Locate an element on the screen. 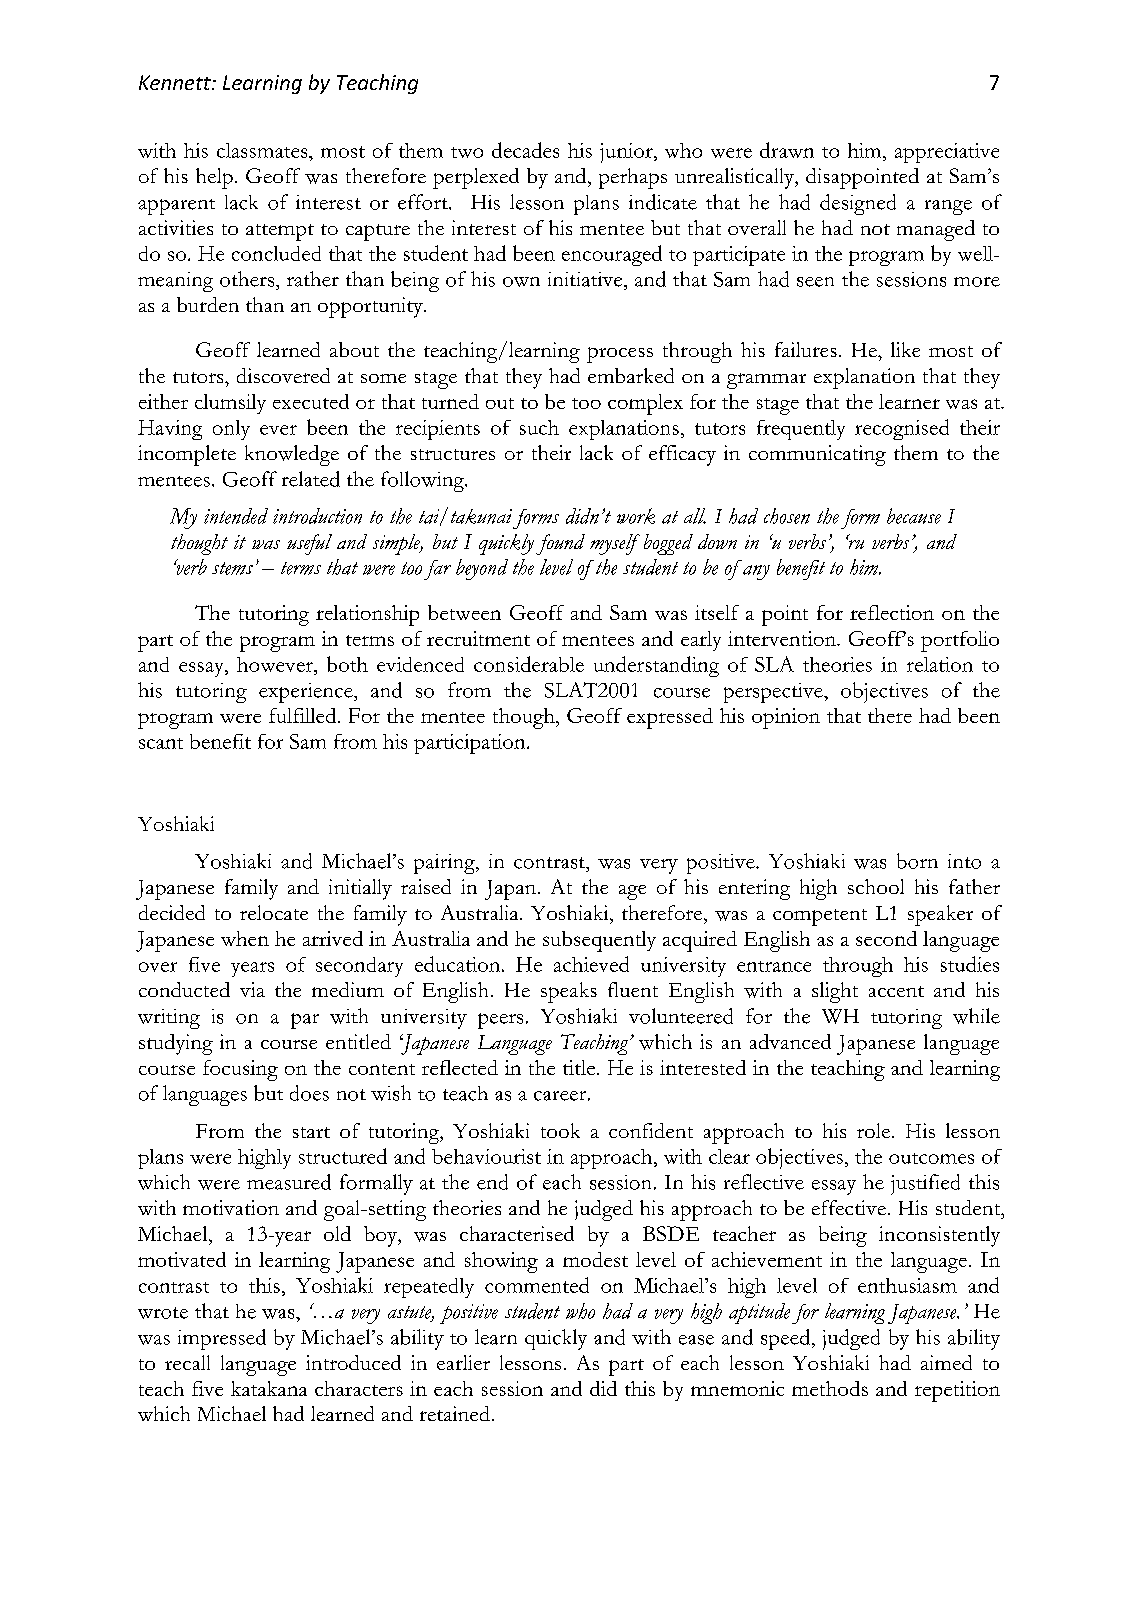 This screenshot has height=1609, width=1137. earlier is located at coordinates (463, 1362).
